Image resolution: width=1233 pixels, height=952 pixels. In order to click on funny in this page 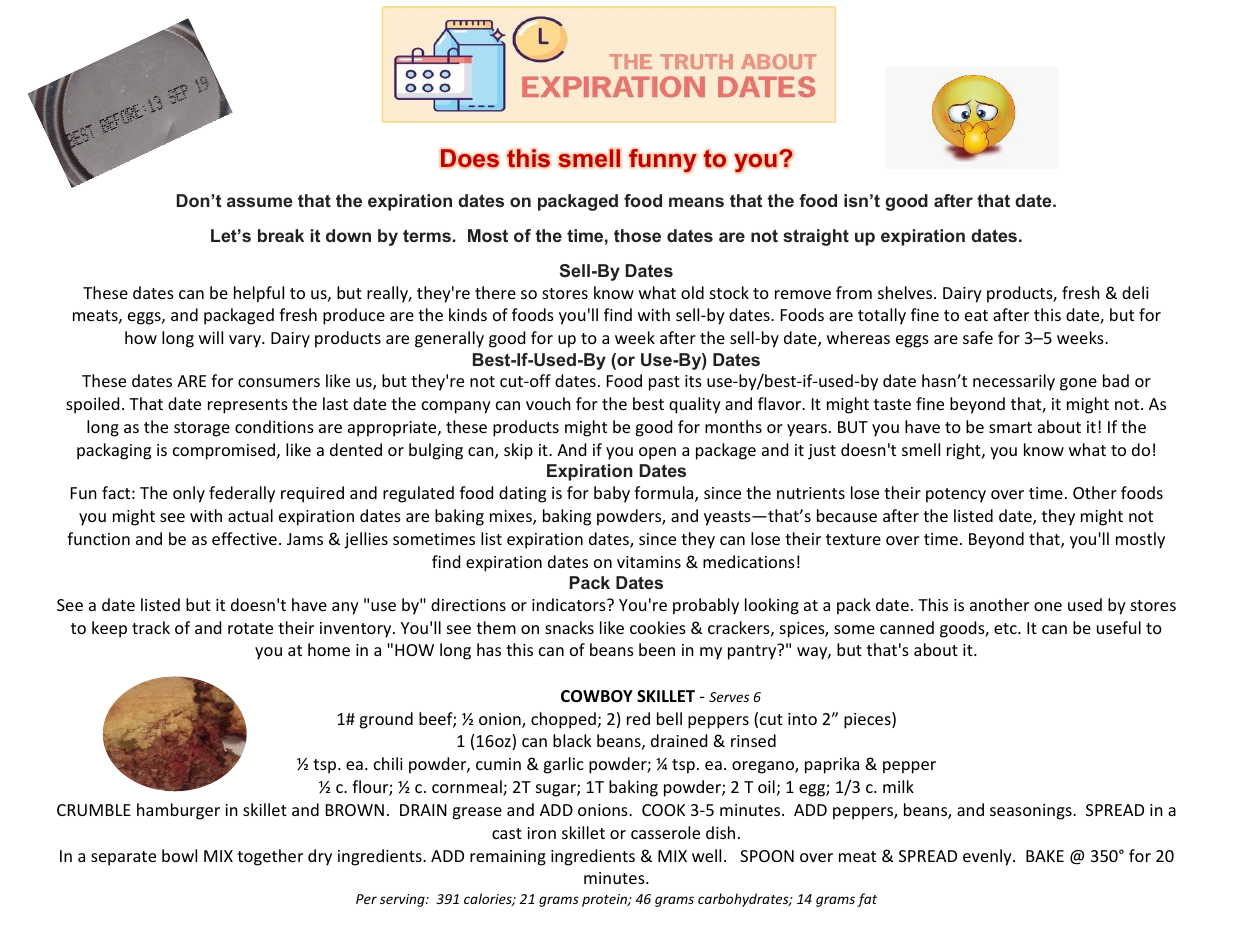, I will do `click(663, 160)`.
